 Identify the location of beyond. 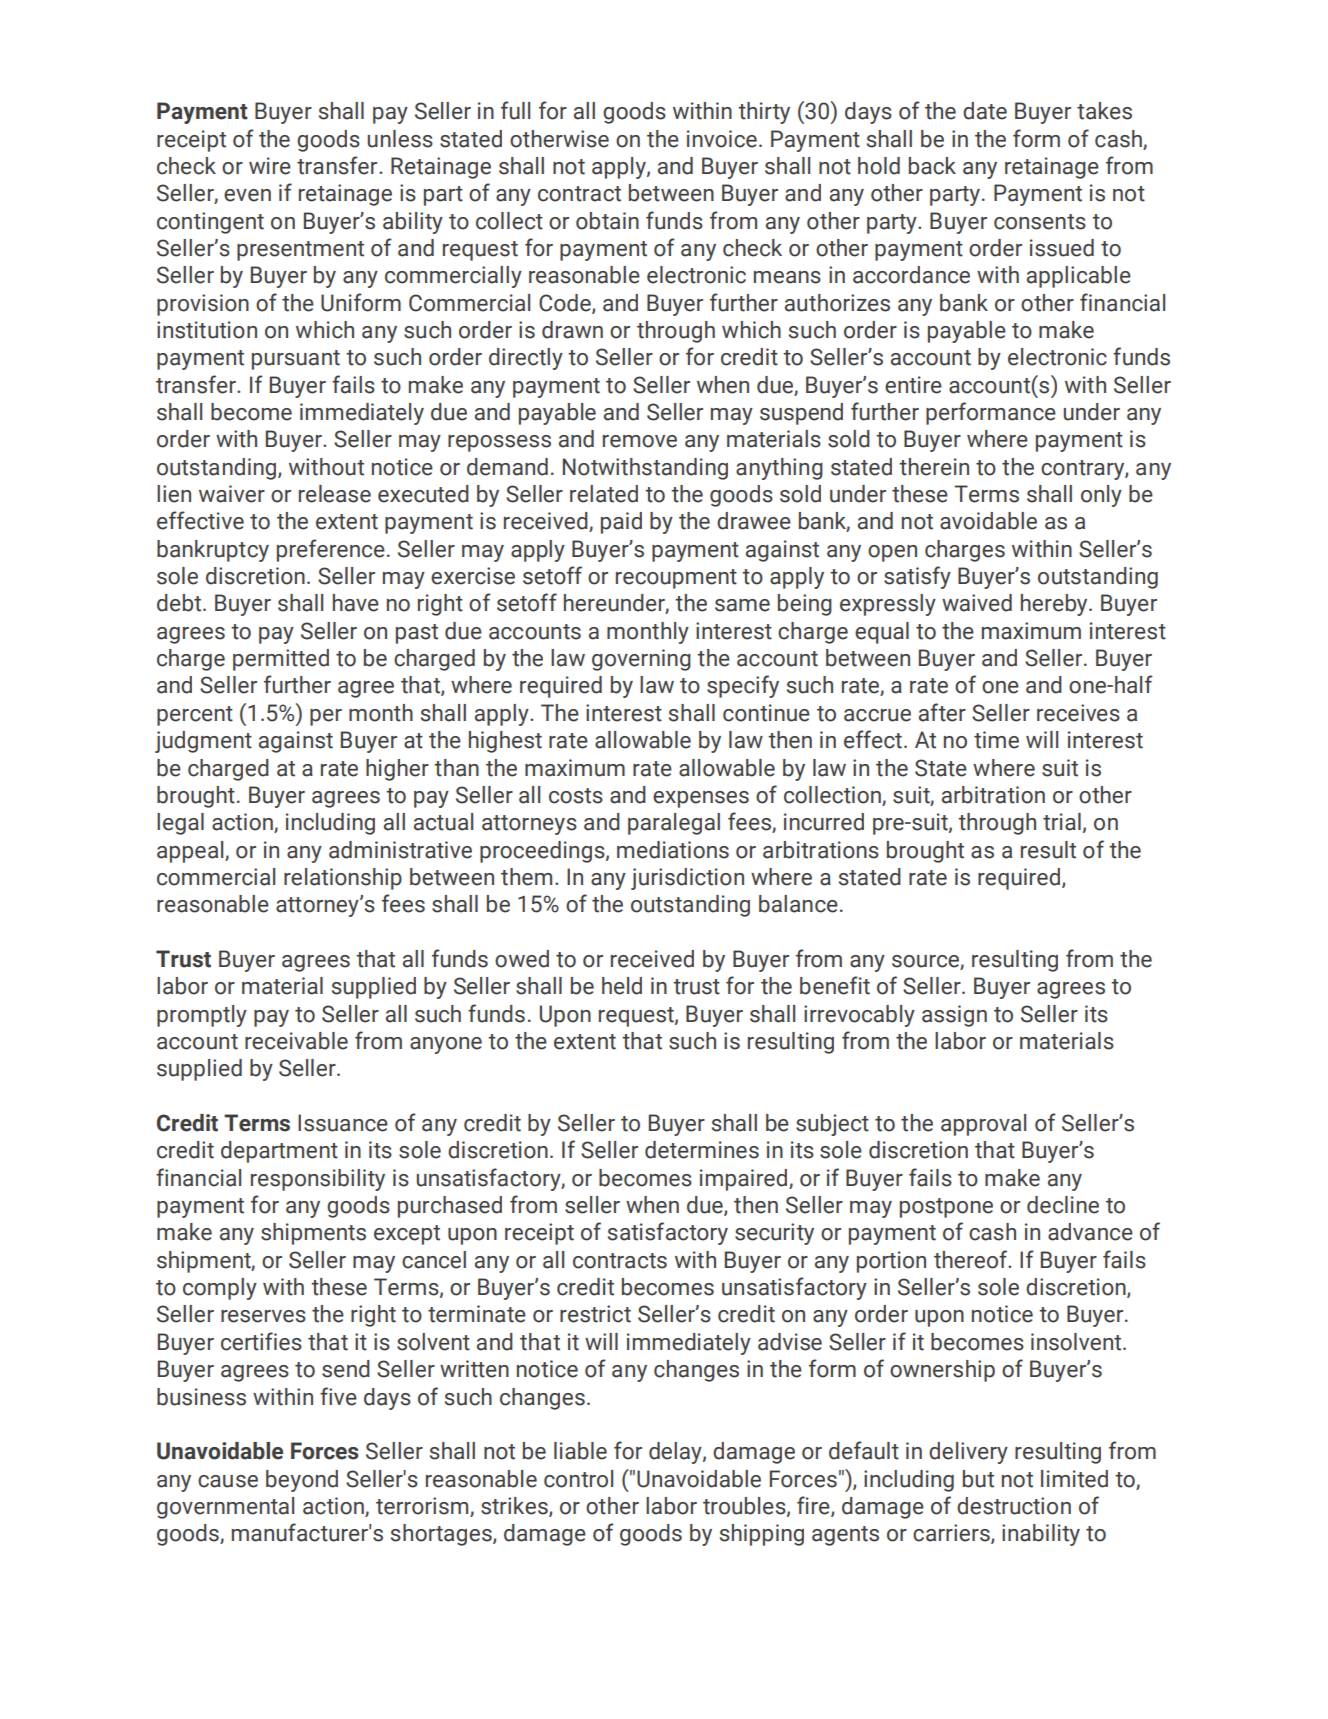
(302, 1481).
